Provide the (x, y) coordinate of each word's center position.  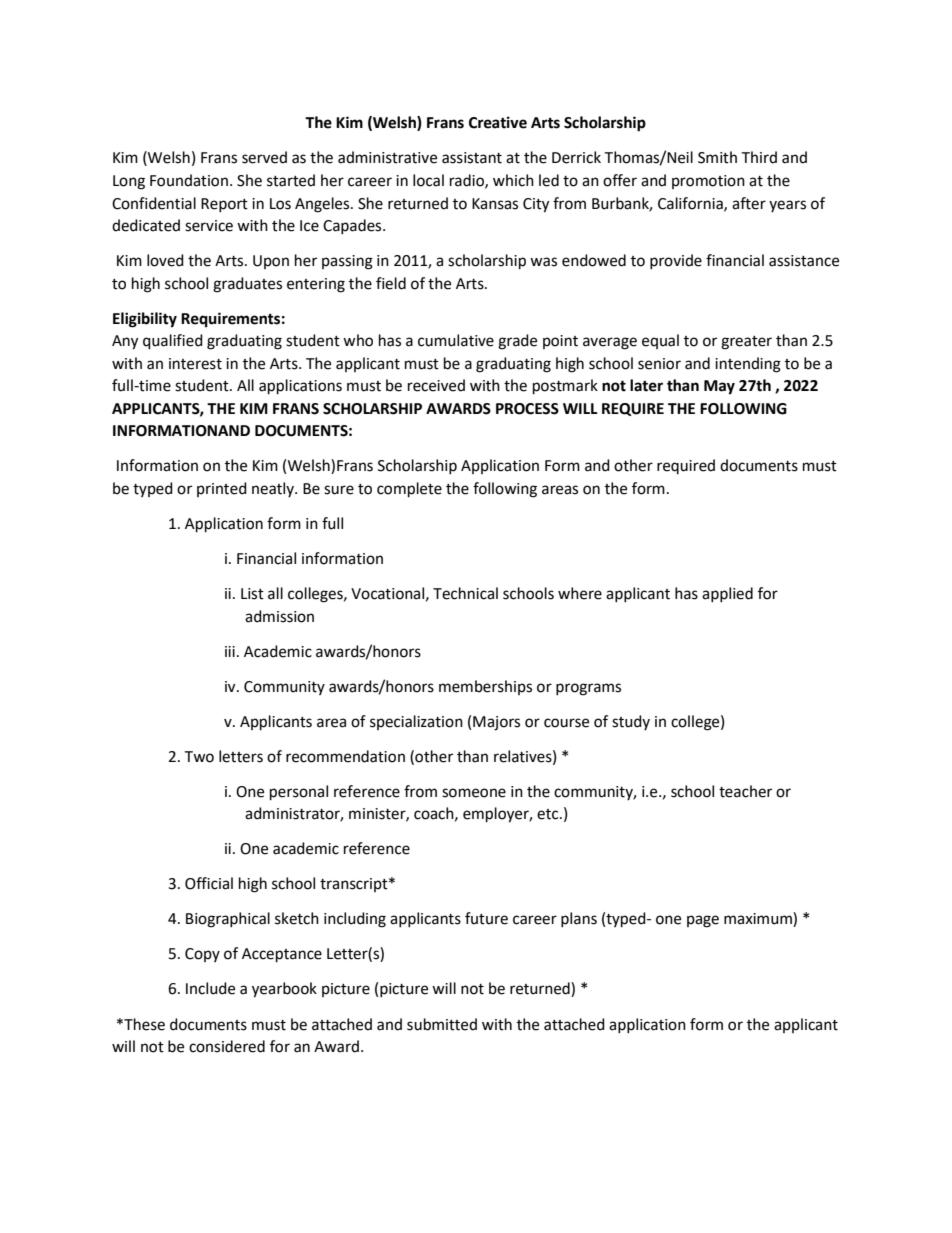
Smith (717, 157)
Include (210, 988)
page (703, 921)
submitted (442, 1024)
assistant (472, 158)
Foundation (189, 180)
